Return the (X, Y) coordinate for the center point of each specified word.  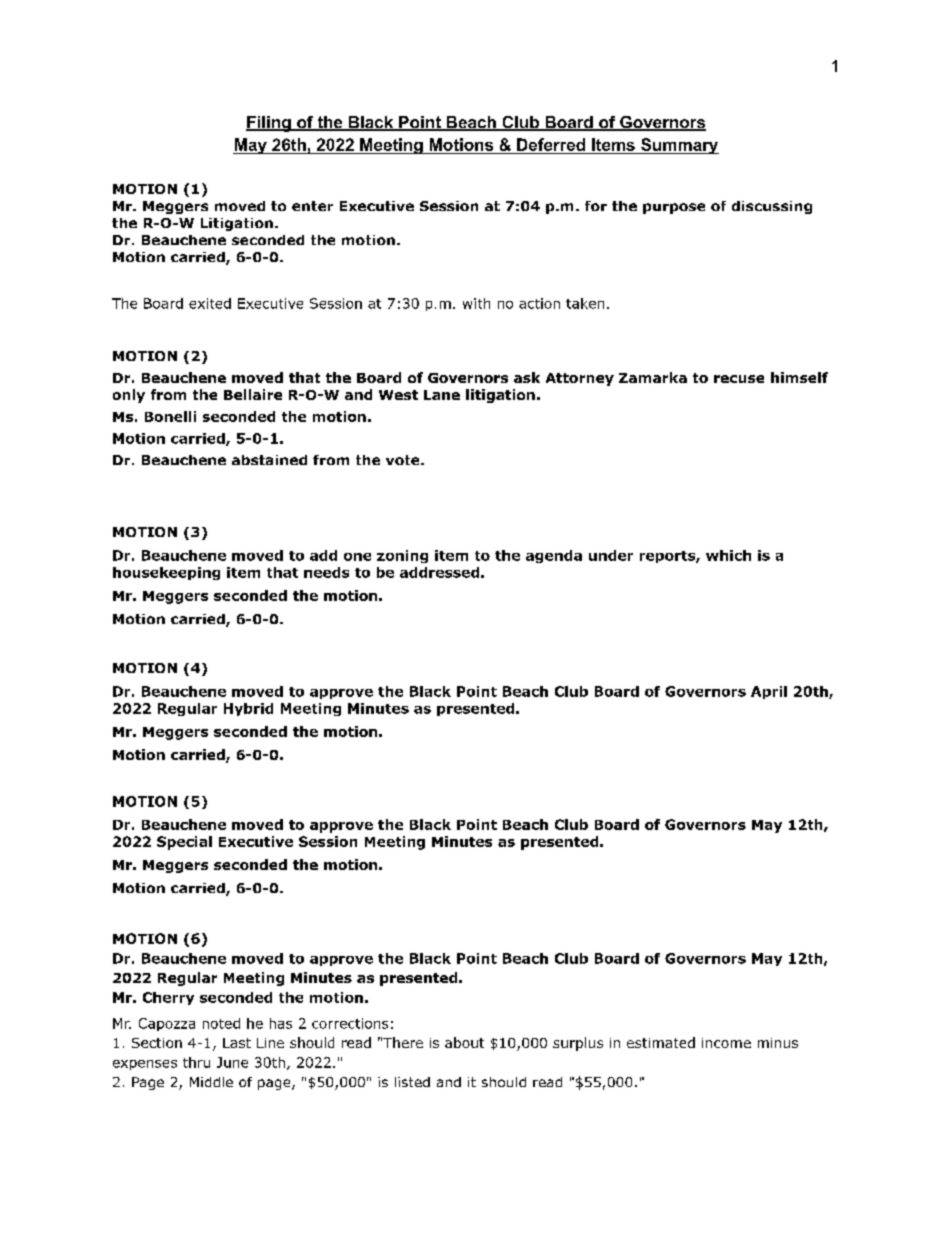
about (464, 1042)
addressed (439, 572)
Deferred (551, 144)
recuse (739, 379)
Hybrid (248, 709)
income (726, 1043)
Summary (679, 146)
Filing (269, 124)
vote (404, 460)
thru (196, 1062)
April (769, 692)
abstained (269, 460)
